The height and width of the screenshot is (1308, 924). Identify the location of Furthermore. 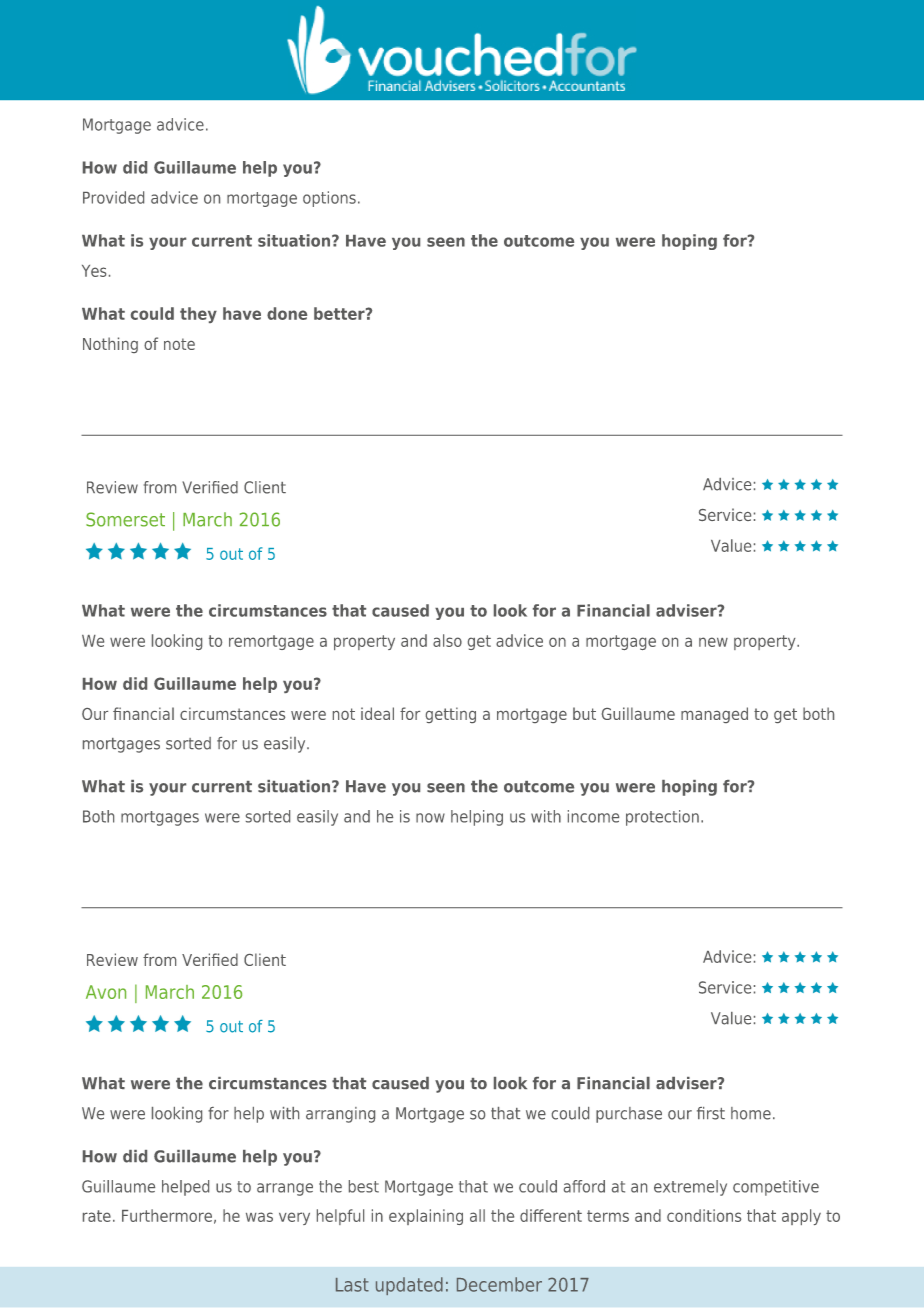
(167, 1215).
